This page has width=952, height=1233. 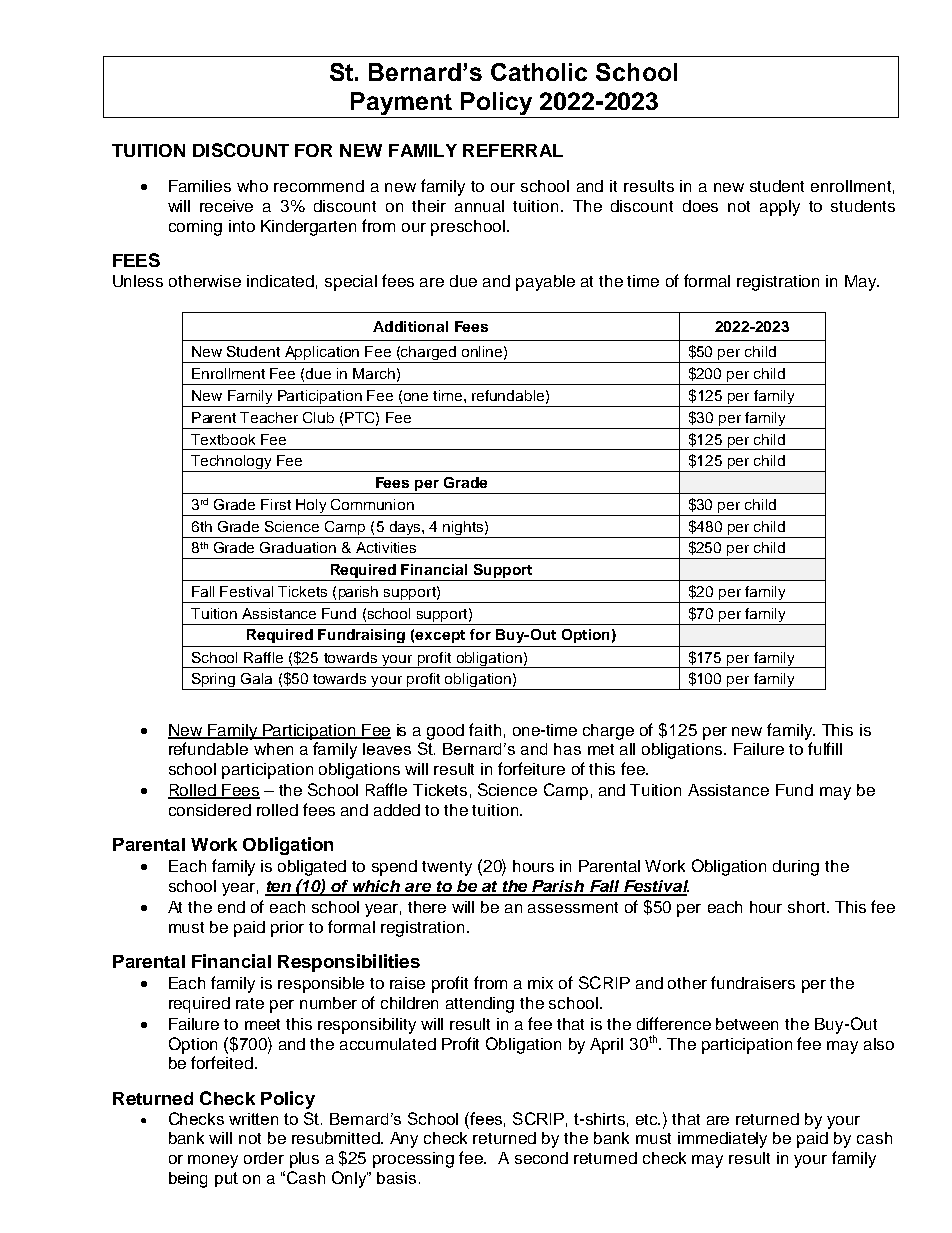 I want to click on Catholic, so click(x=539, y=72).
